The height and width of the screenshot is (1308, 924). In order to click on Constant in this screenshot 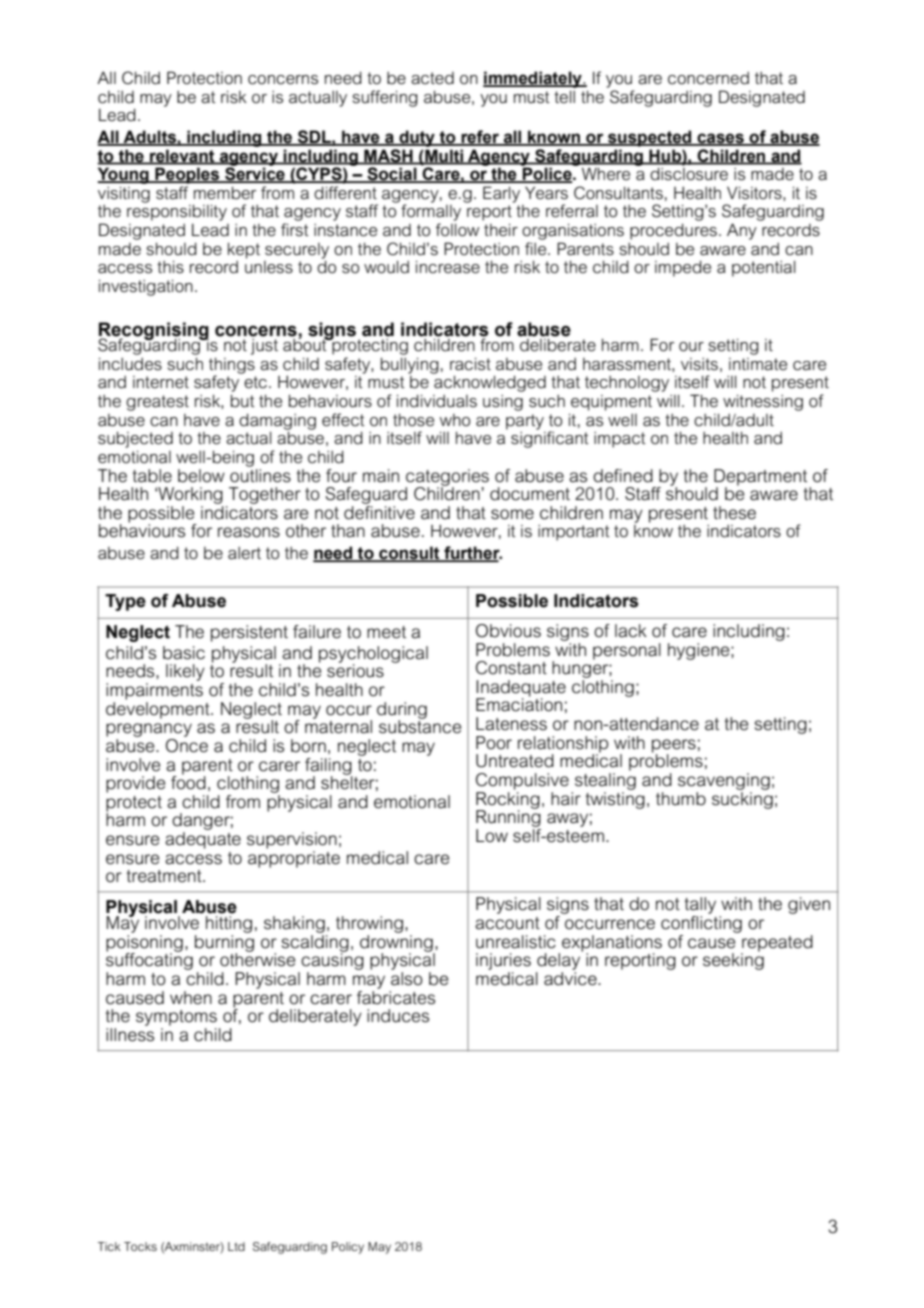, I will do `click(511, 668)`.
